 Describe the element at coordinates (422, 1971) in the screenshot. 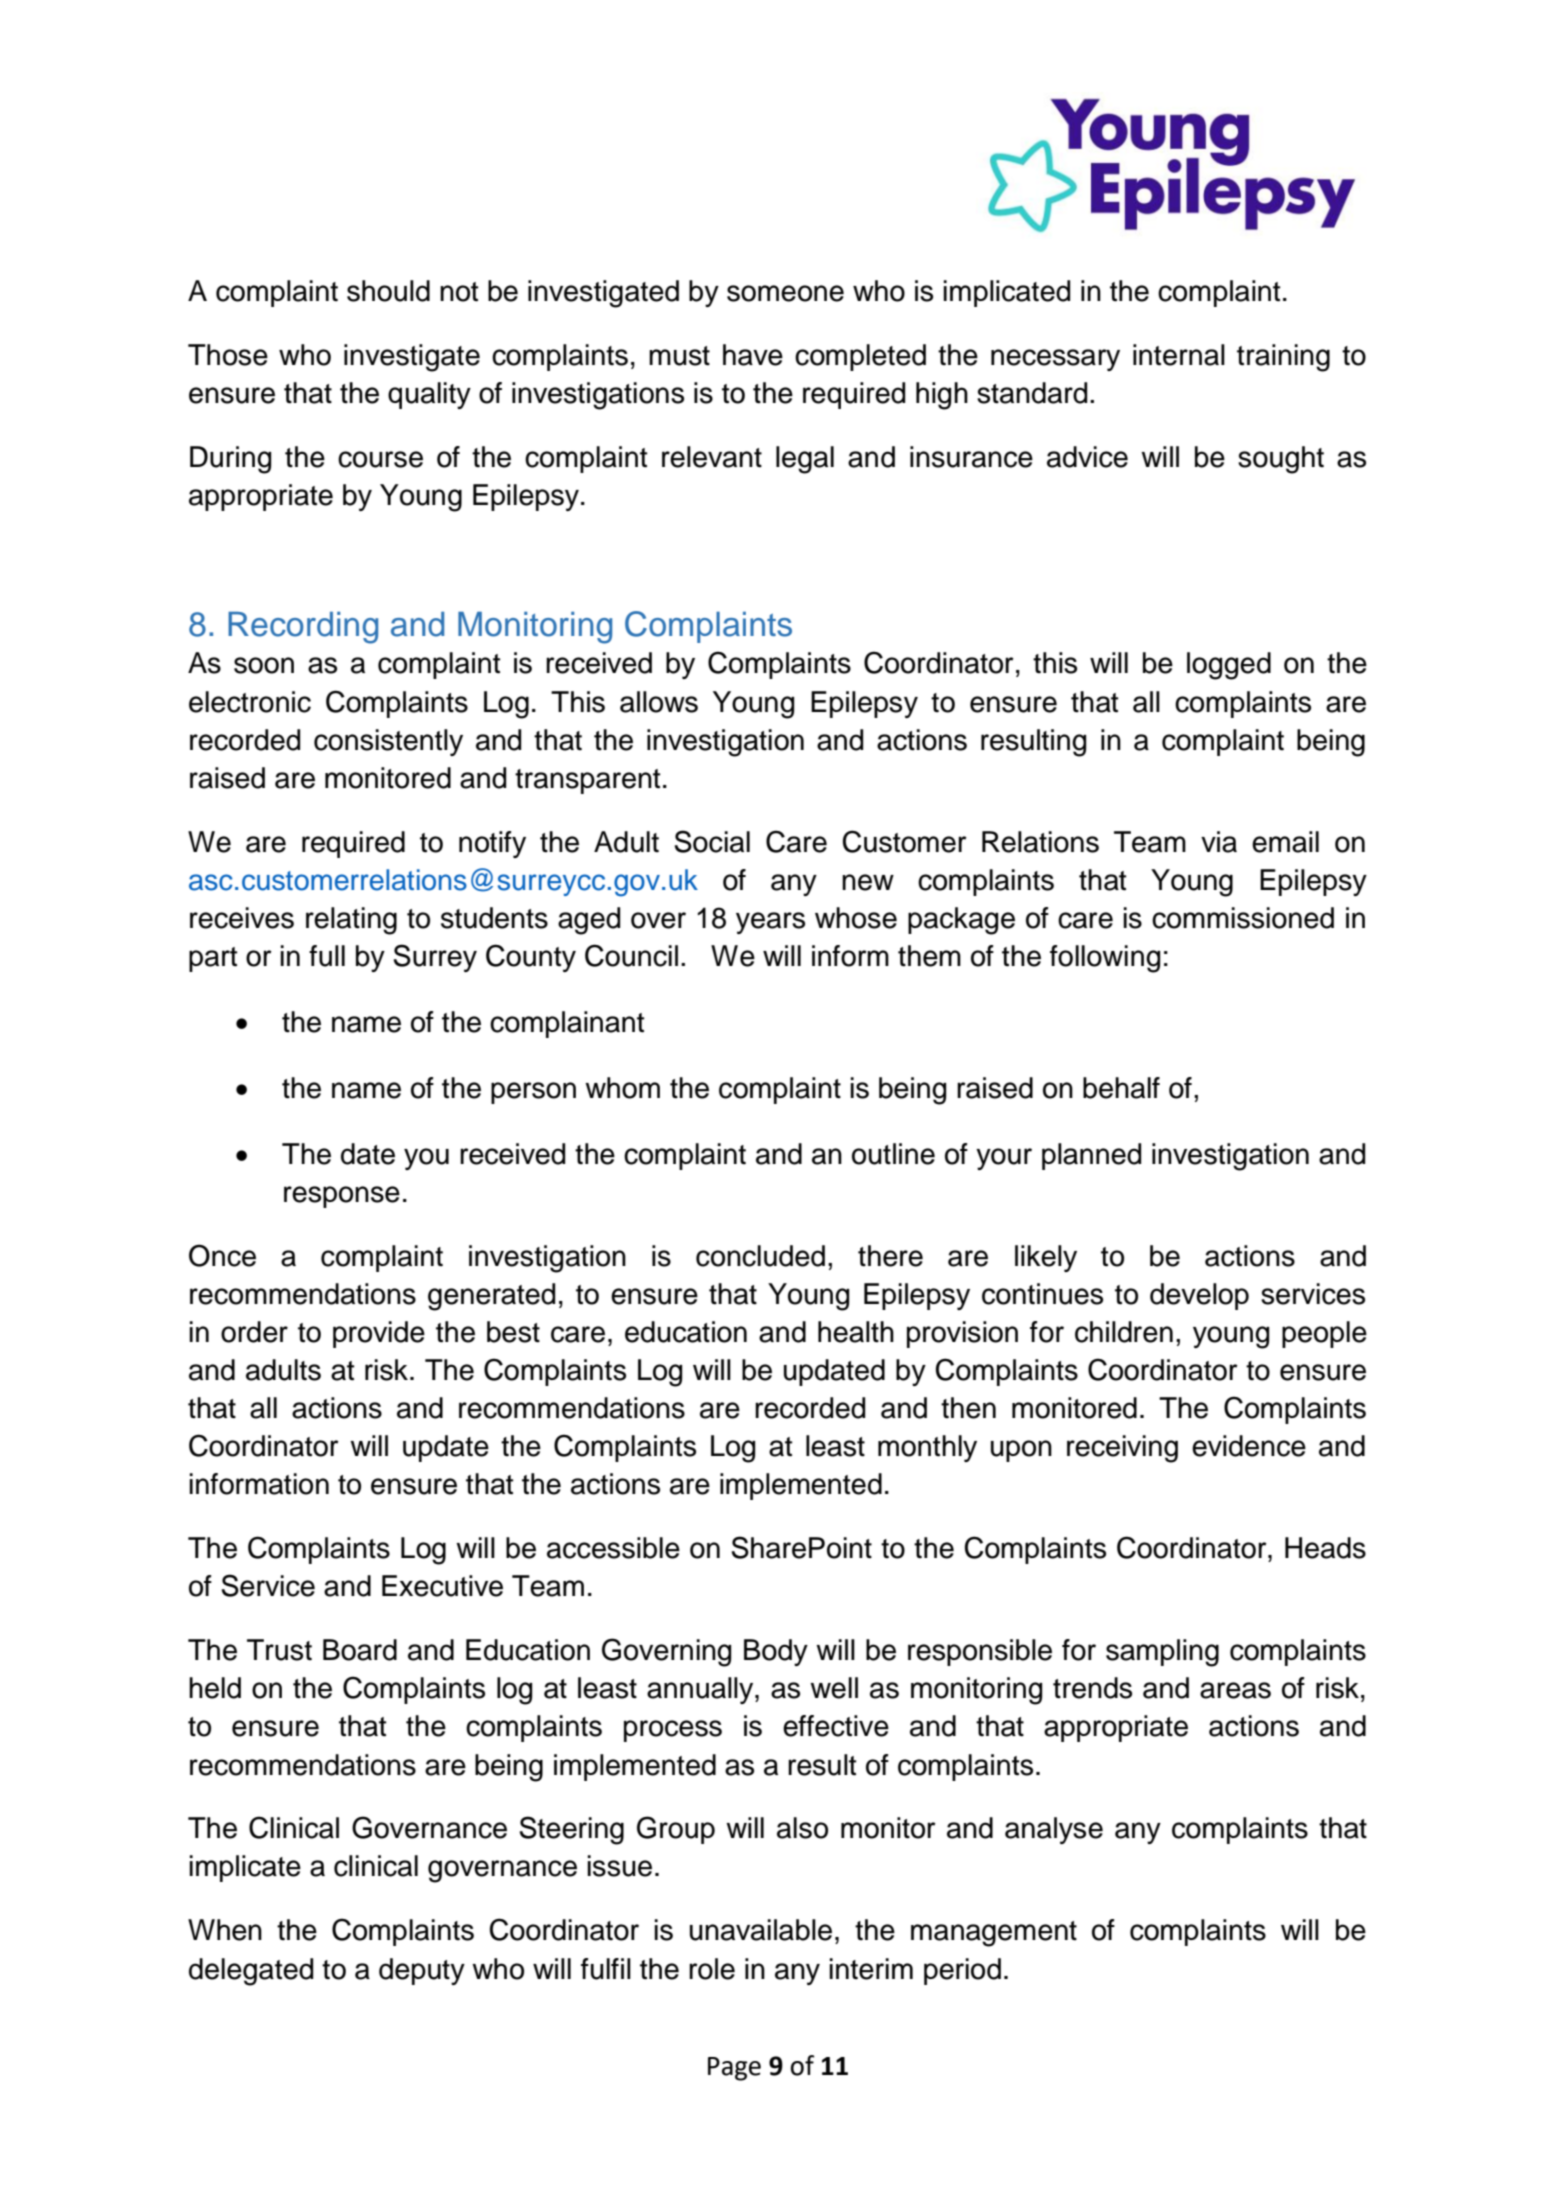

I see `deputy` at that location.
